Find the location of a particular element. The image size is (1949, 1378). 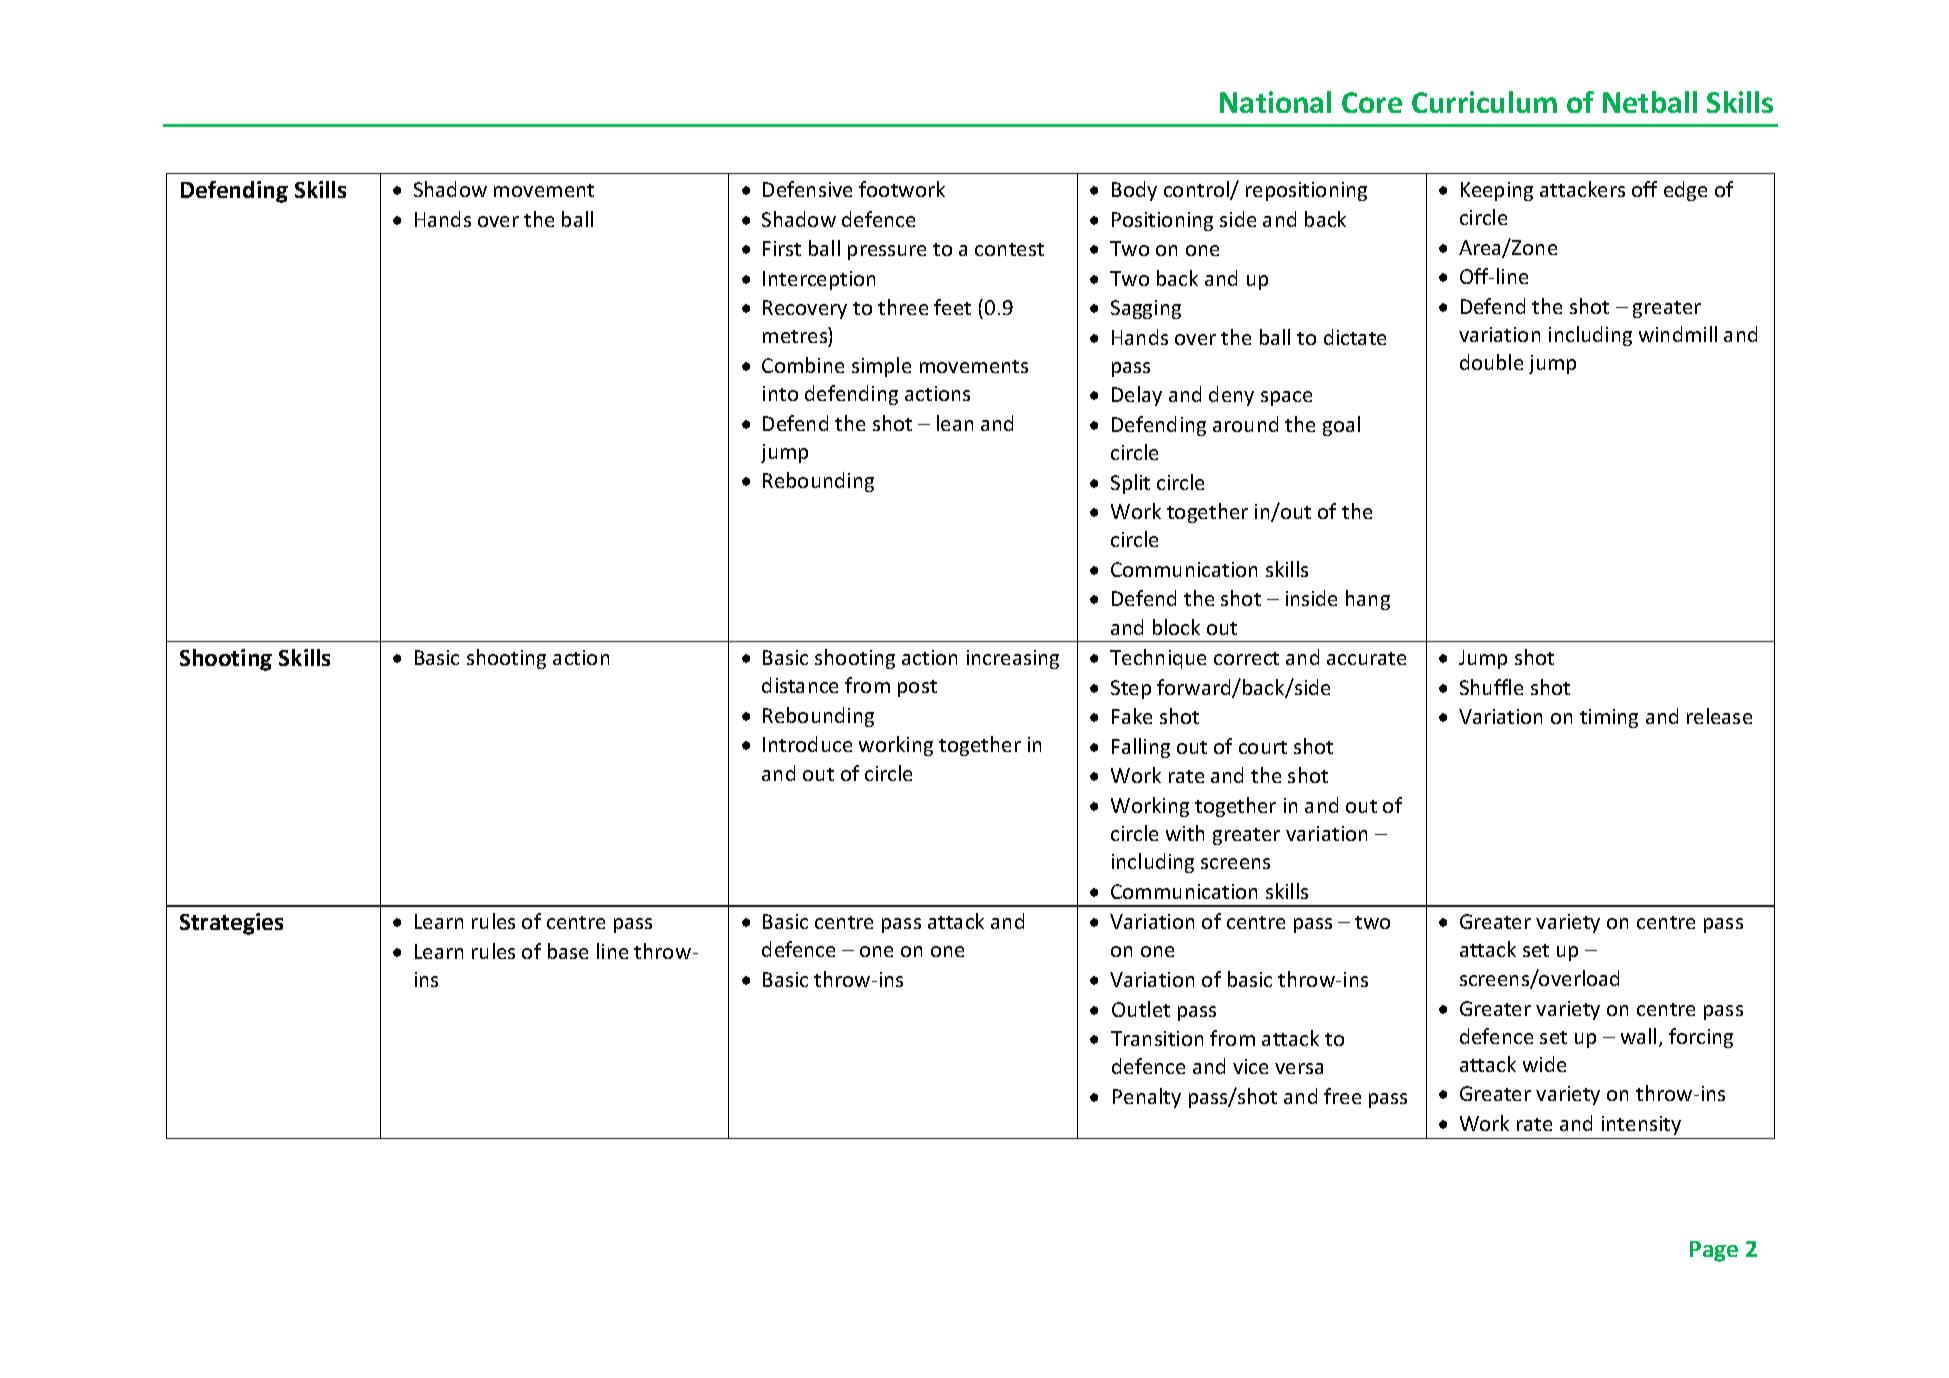

Curriculum is located at coordinates (1484, 102).
